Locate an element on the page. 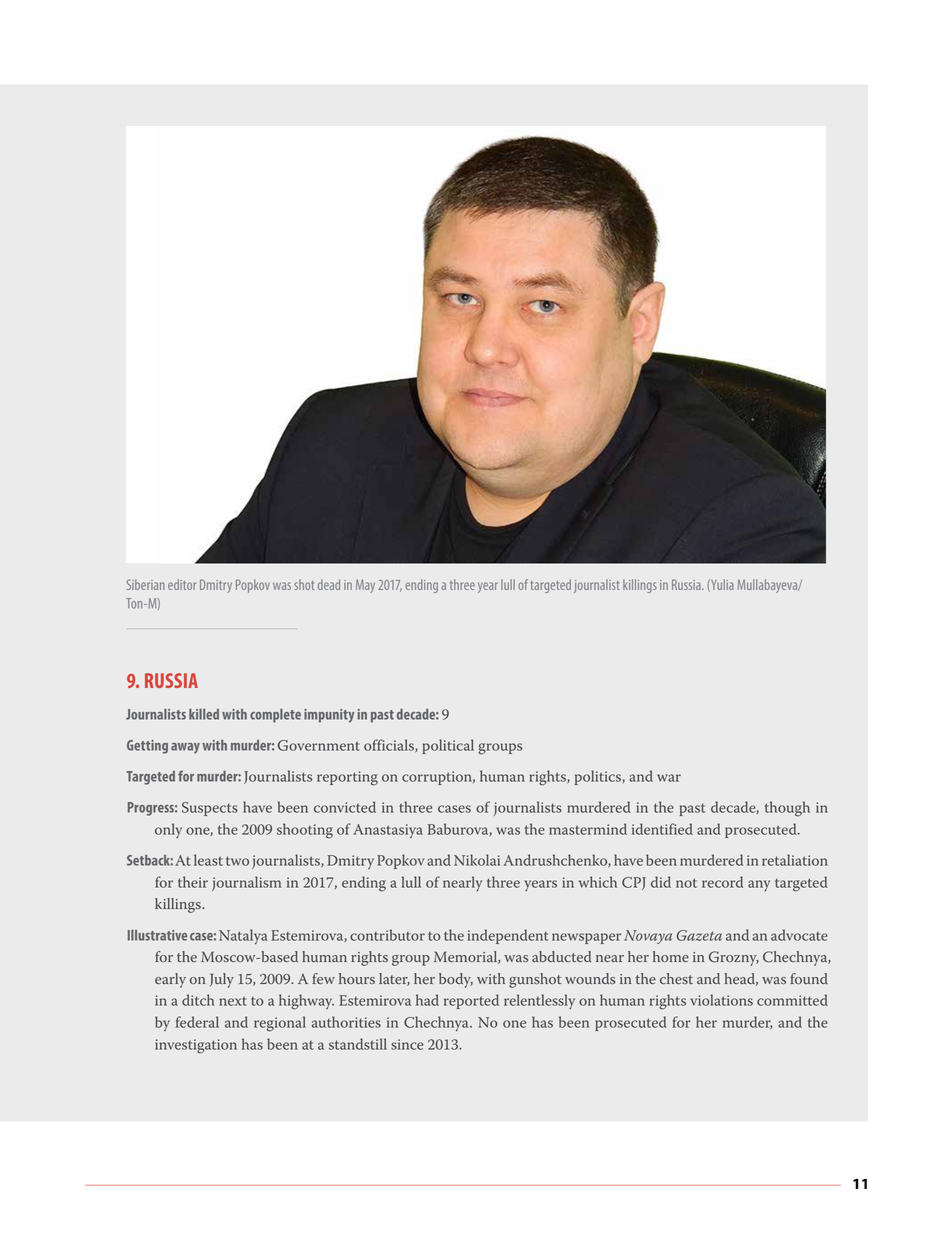  violations is located at coordinates (721, 1000).
